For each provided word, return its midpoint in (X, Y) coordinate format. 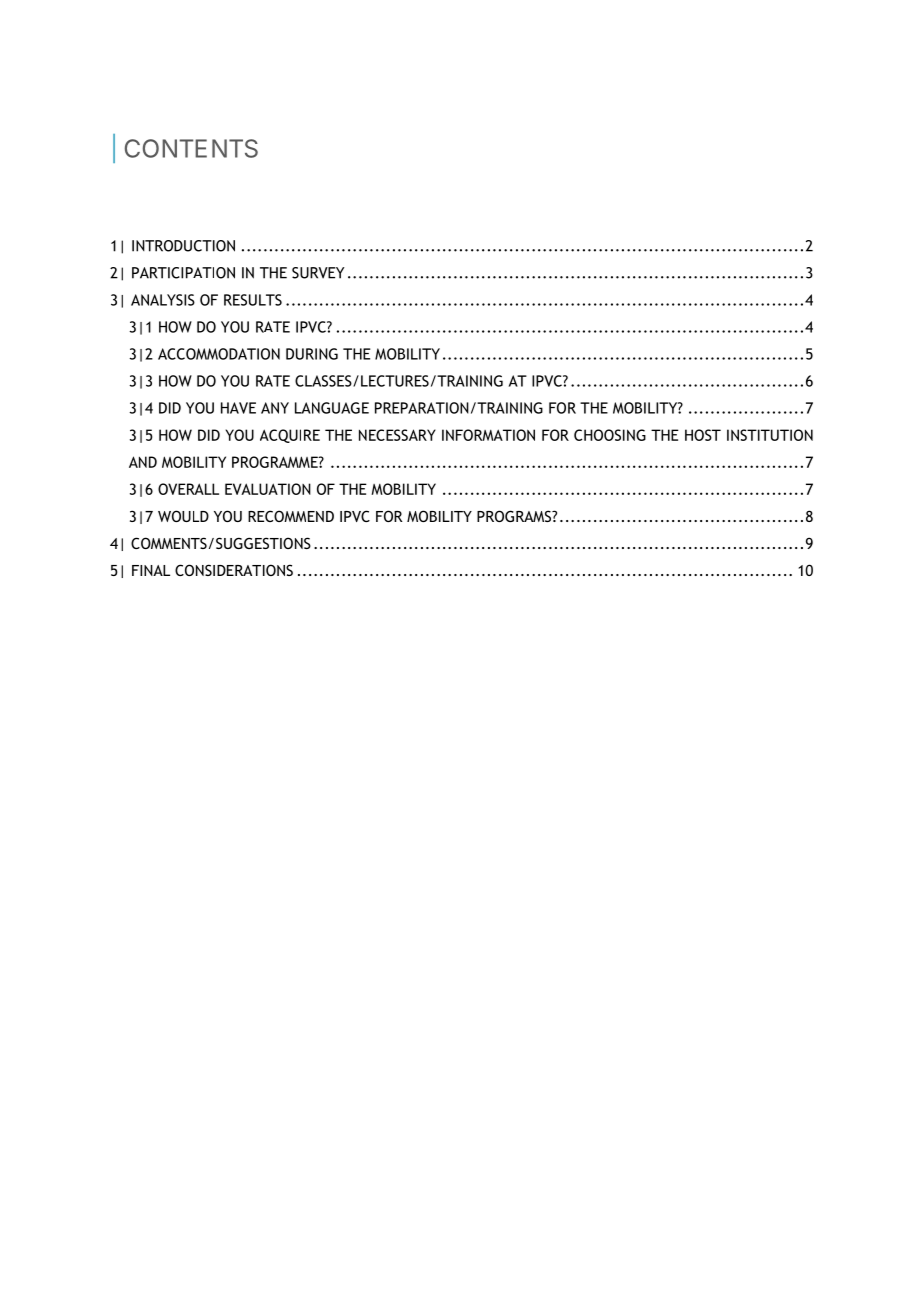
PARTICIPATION (183, 273)
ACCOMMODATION (219, 354)
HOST (703, 435)
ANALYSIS (163, 300)
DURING (312, 354)
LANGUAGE (332, 408)
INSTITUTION (770, 435)
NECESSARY (397, 435)
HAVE (238, 408)
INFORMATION (488, 435)
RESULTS (253, 300)
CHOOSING (610, 435)
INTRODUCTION (183, 246)
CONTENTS (191, 148)
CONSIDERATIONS (234, 570)
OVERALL (188, 489)
